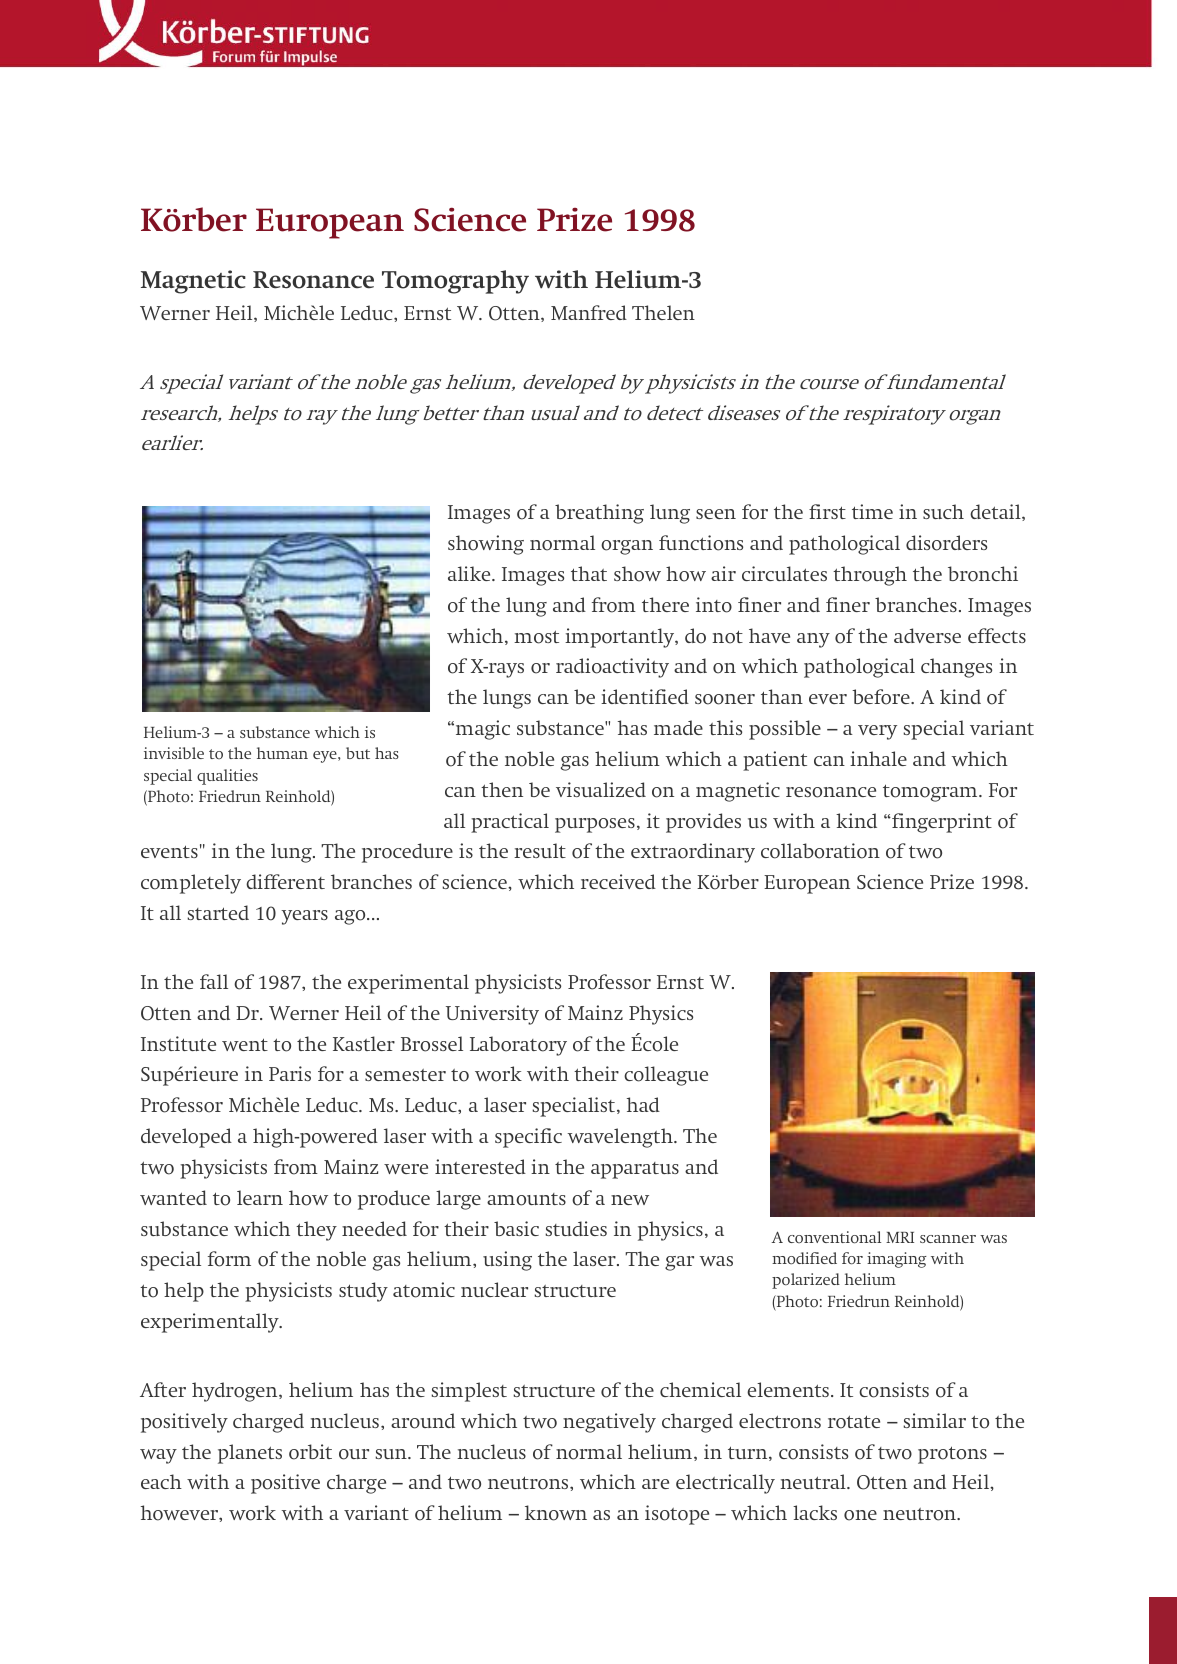 The height and width of the screenshot is (1664, 1177). Describe the element at coordinates (526, 1199) in the screenshot. I see `amounts` at that location.
